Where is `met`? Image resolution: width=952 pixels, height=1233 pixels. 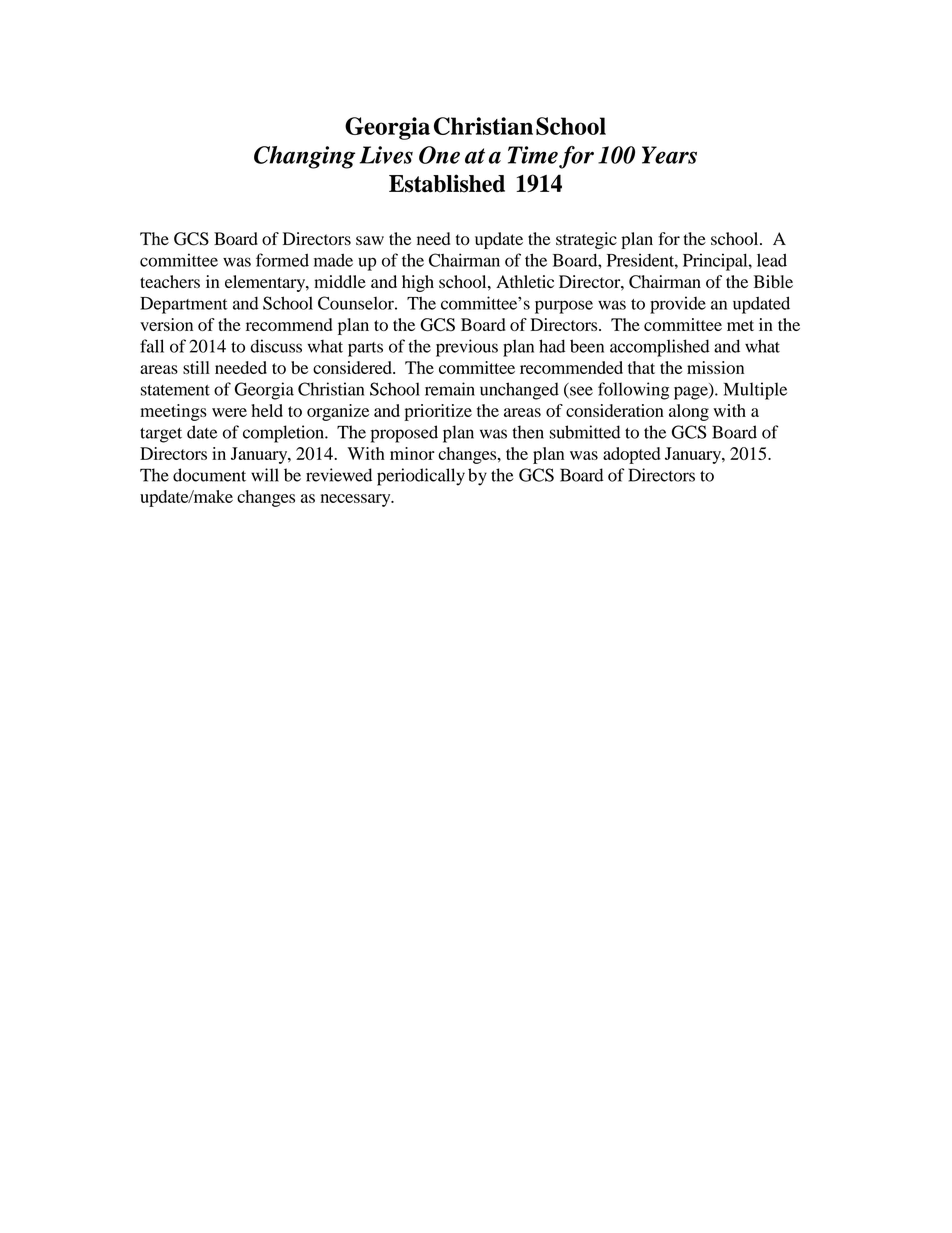
met is located at coordinates (740, 325).
